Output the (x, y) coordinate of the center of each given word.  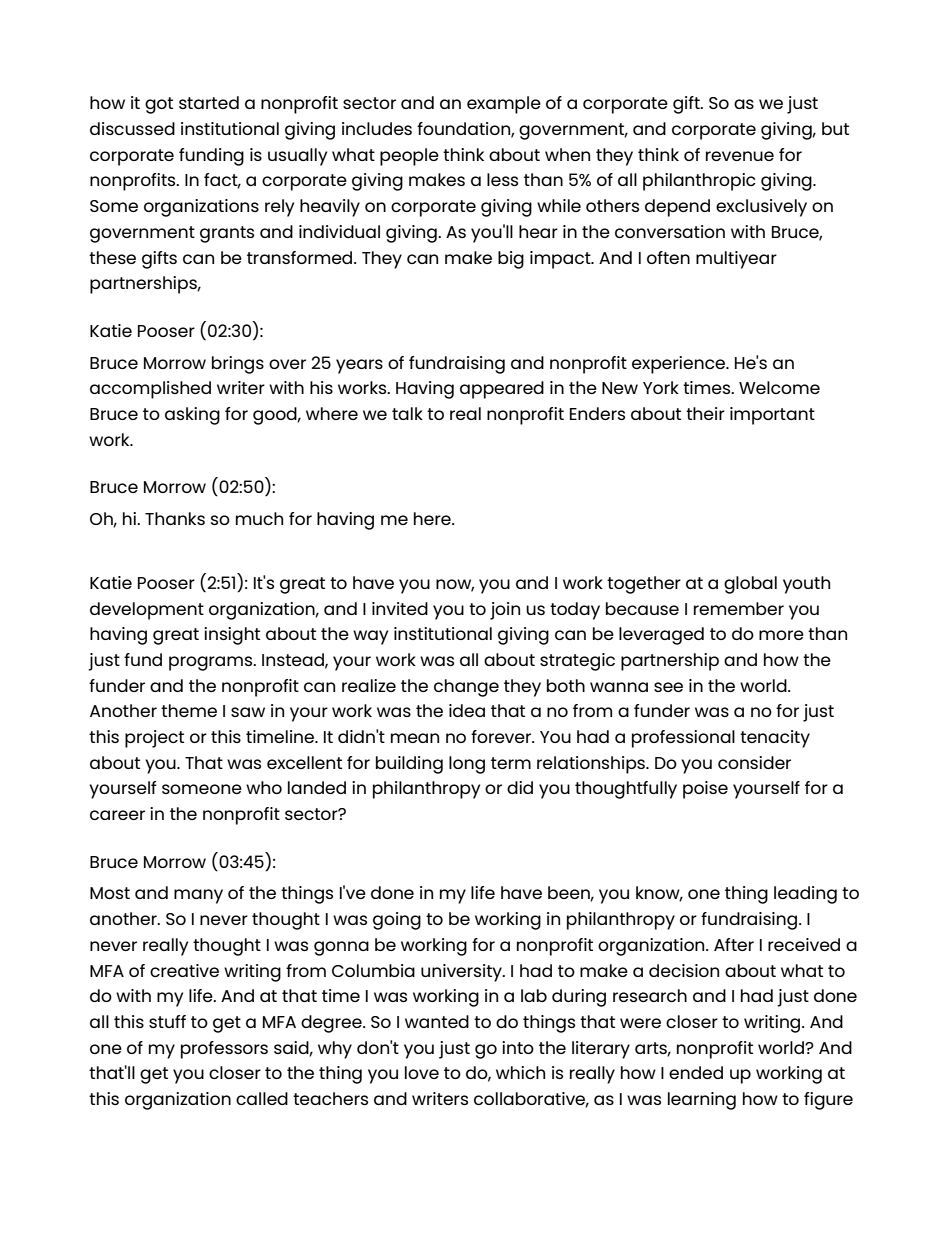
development (147, 611)
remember (739, 608)
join (505, 611)
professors (224, 1050)
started (209, 102)
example (504, 105)
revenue (740, 156)
